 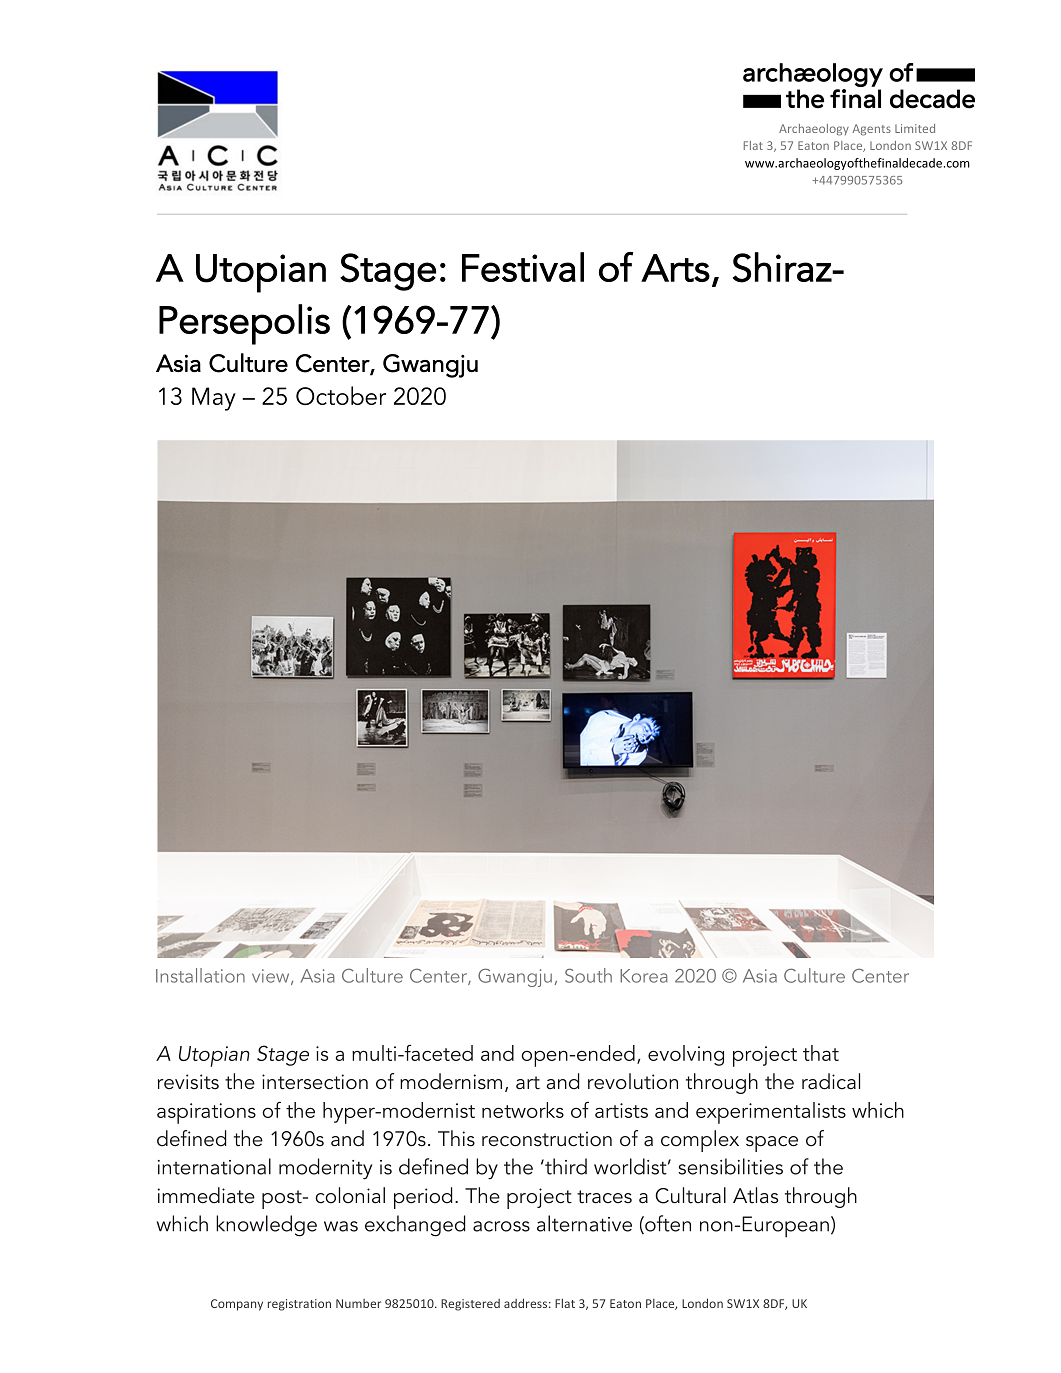 What do you see at coordinates (523, 267) in the screenshot?
I see `Festival` at bounding box center [523, 267].
